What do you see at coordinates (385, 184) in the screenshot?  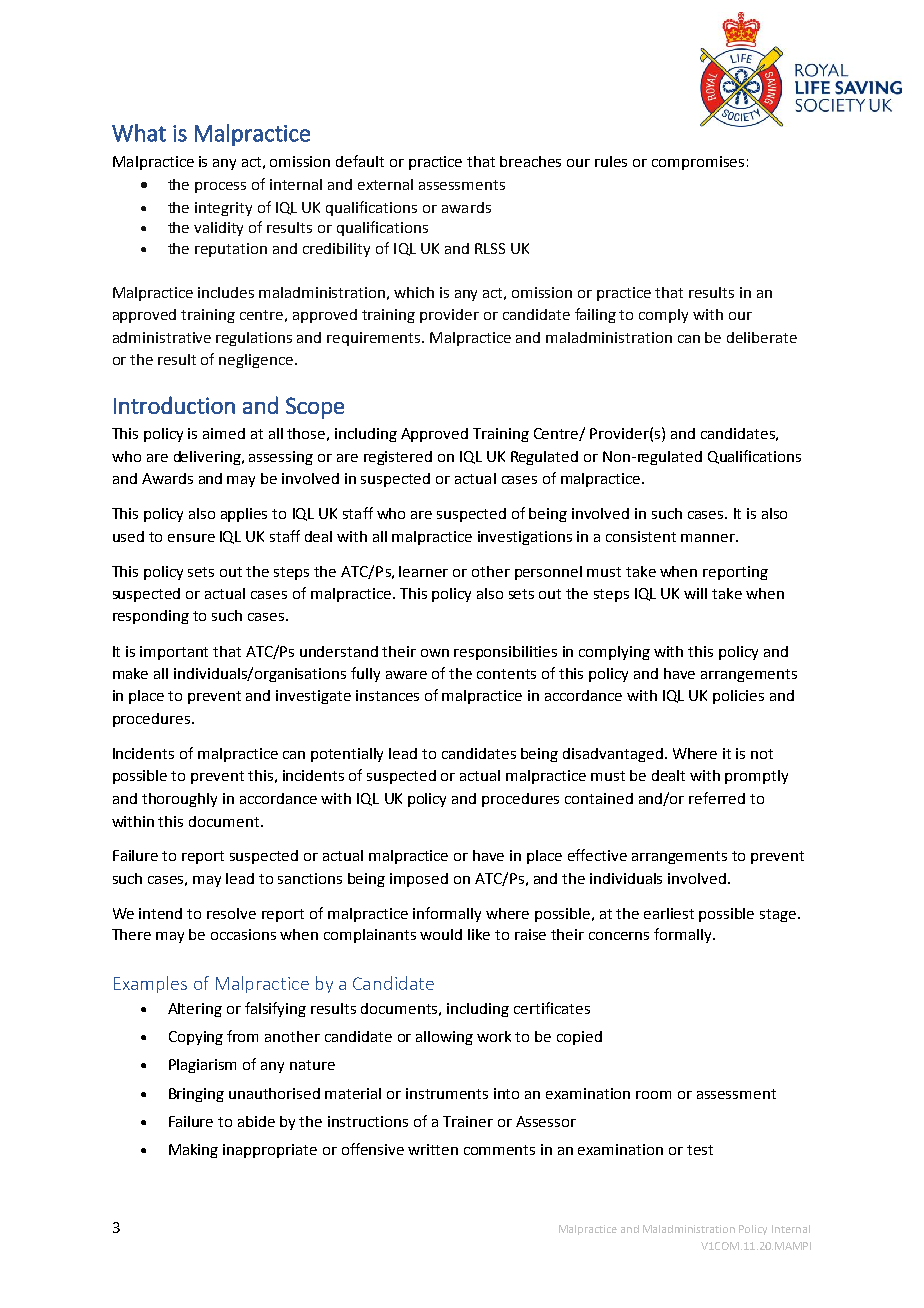 I see `external` at bounding box center [385, 184].
